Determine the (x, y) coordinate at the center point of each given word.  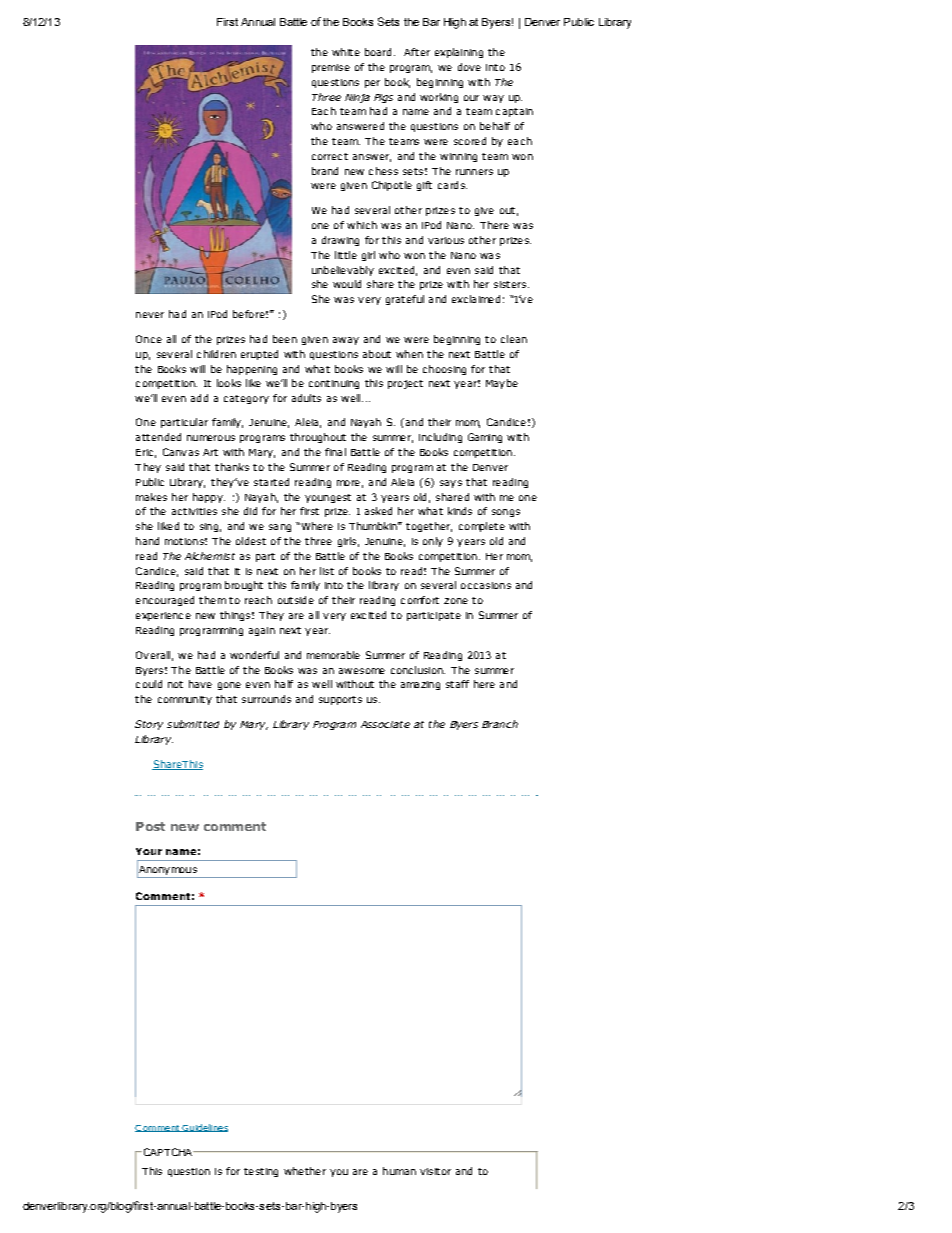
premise (331, 68)
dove (469, 67)
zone (456, 601)
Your (149, 851)
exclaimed (476, 299)
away (346, 341)
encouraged (165, 601)
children (216, 354)
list (327, 571)
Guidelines (204, 1128)
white (346, 52)
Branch (500, 724)
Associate (385, 724)
